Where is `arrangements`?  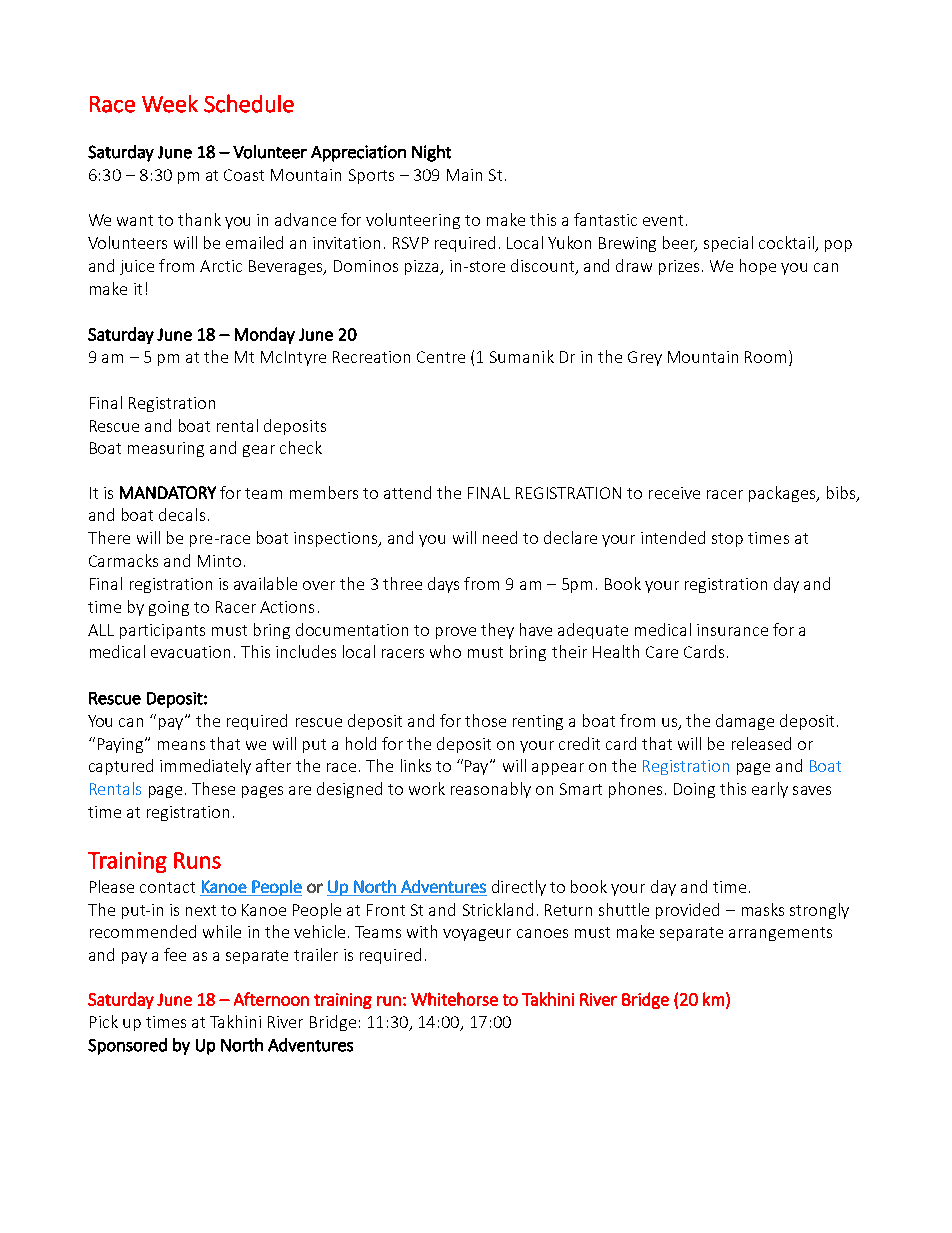 arrangements is located at coordinates (780, 934).
